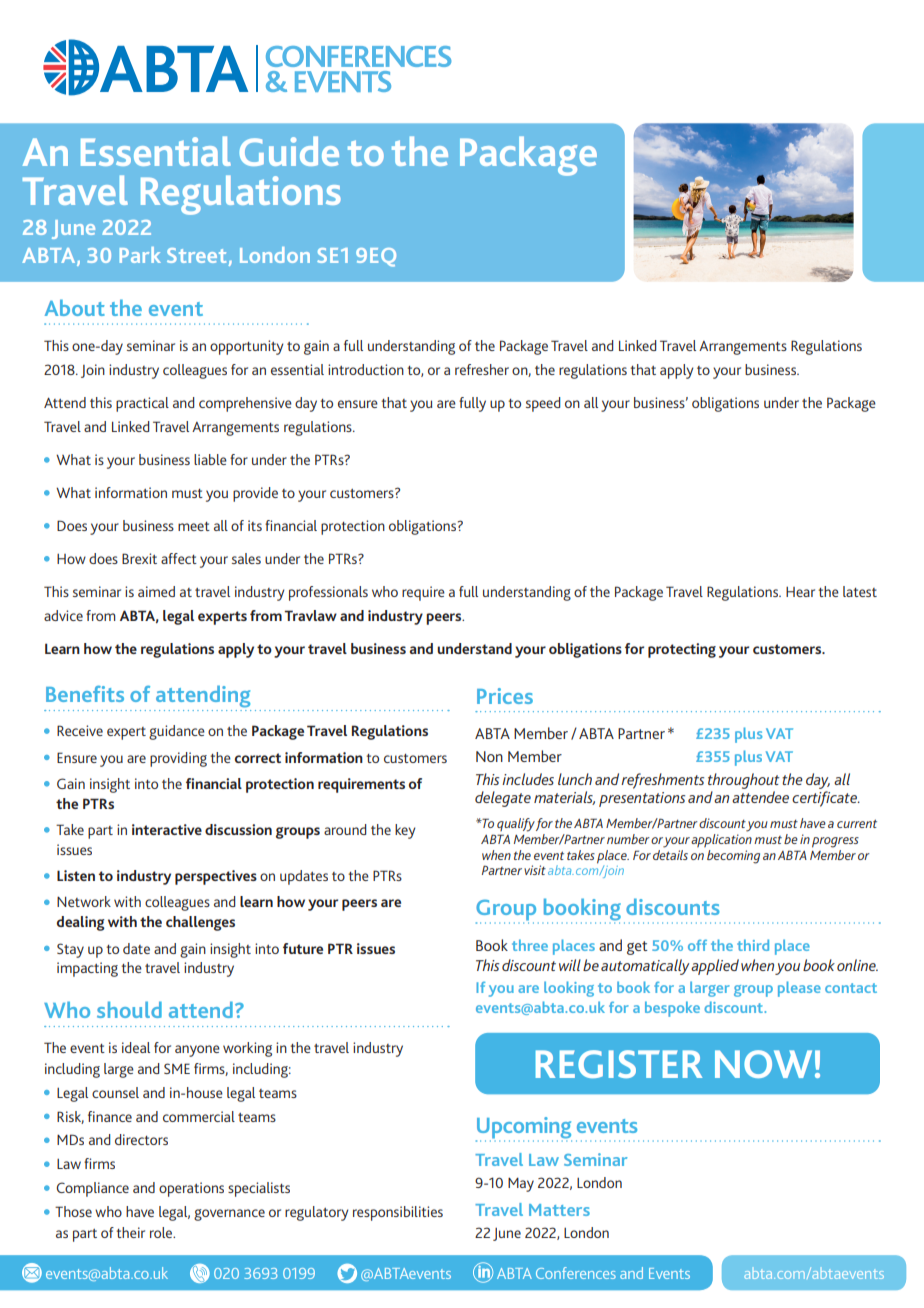 This document has width=924, height=1308. Describe the element at coordinates (162, 1232) in the document. I see `role` at that location.
